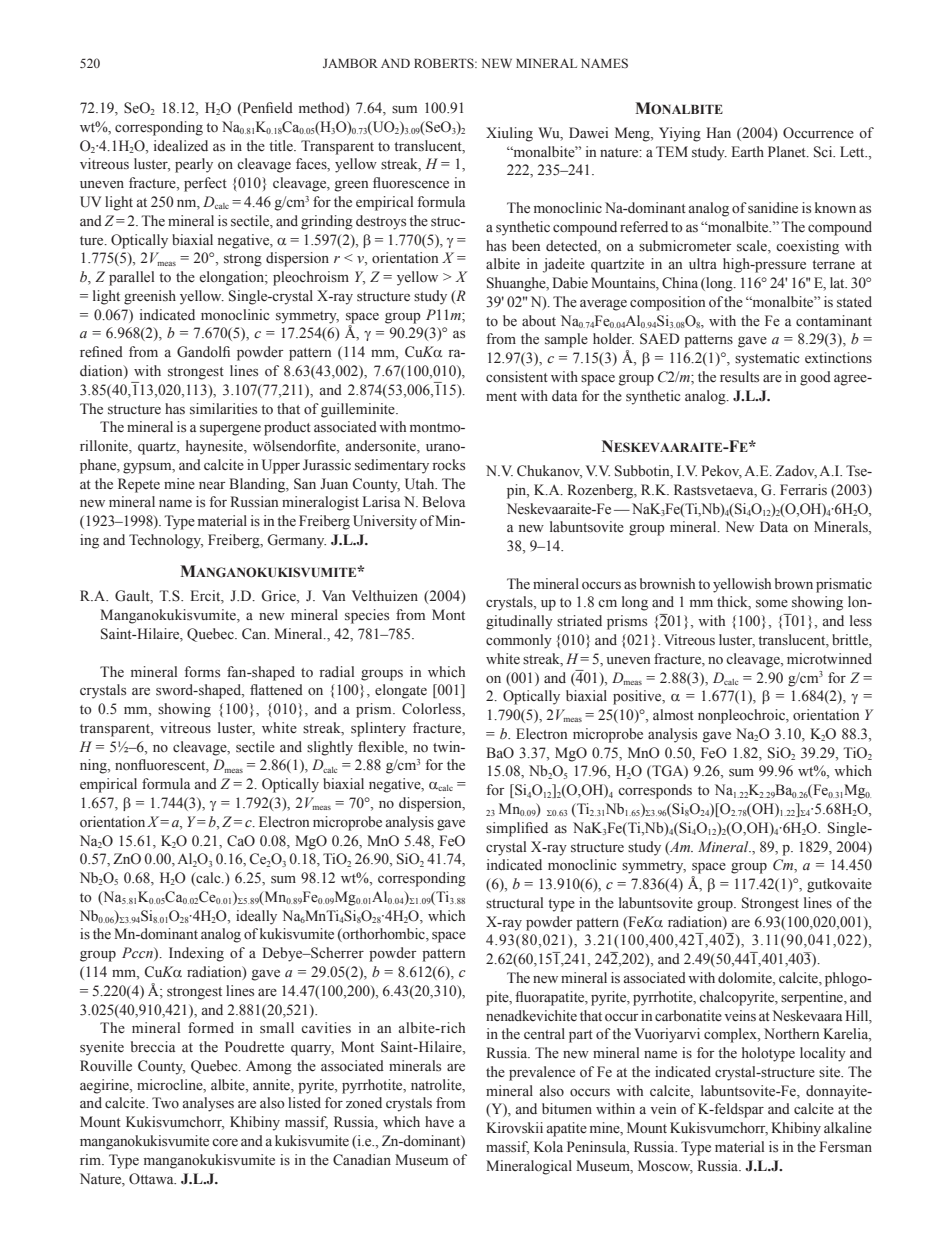 This screenshot has width=952, height=1260. I want to click on core, so click(225, 1142).
